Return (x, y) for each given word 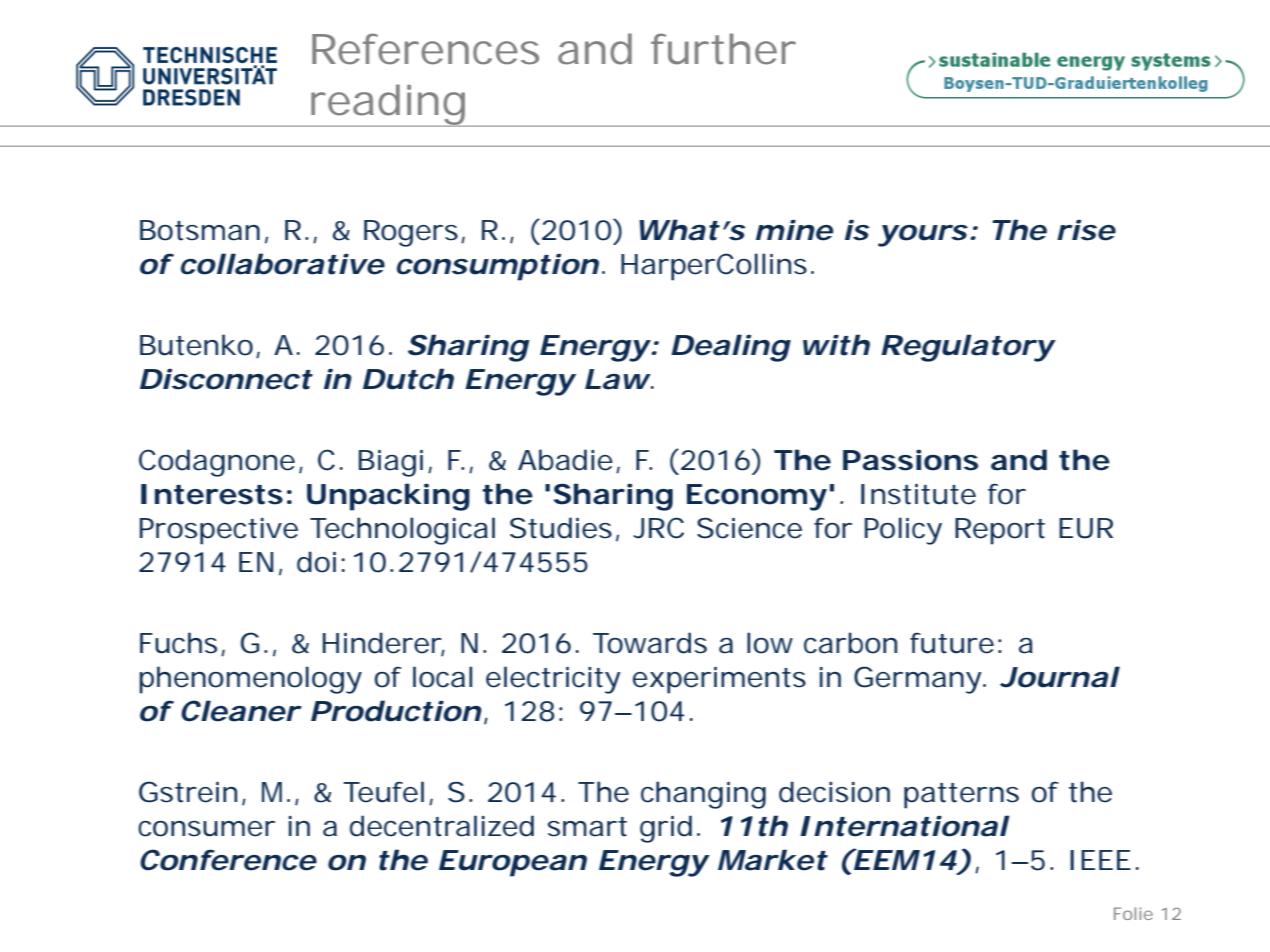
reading (388, 105)
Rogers (413, 233)
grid (666, 829)
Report (1000, 531)
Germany (919, 680)
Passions (910, 460)
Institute (918, 494)
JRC (658, 528)
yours (923, 236)
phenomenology (250, 680)
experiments (719, 680)
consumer (206, 829)
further (723, 49)
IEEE (1100, 860)
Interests (212, 494)
